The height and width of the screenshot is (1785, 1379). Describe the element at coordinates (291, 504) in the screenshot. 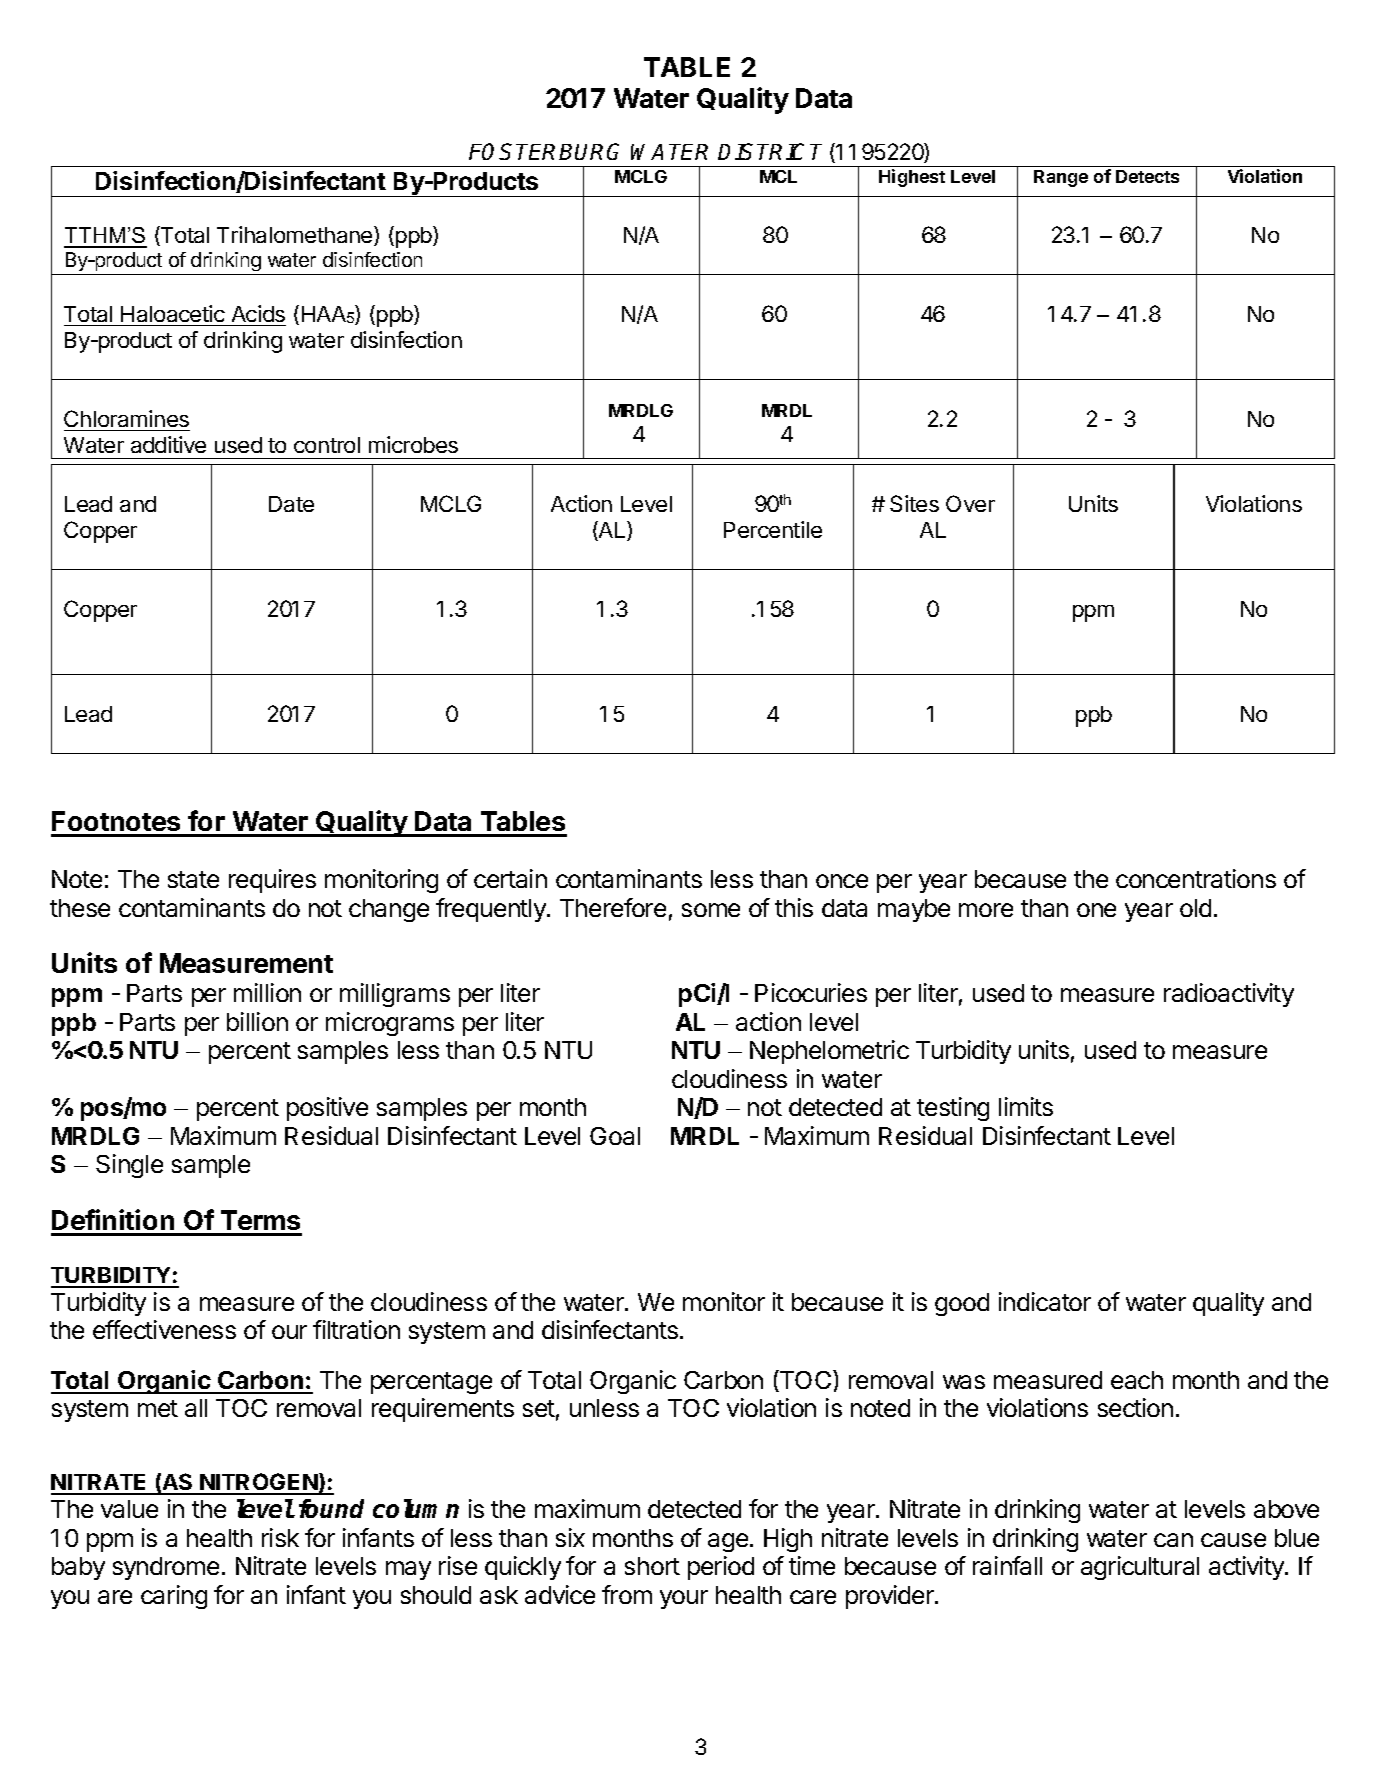

I see `Date` at that location.
